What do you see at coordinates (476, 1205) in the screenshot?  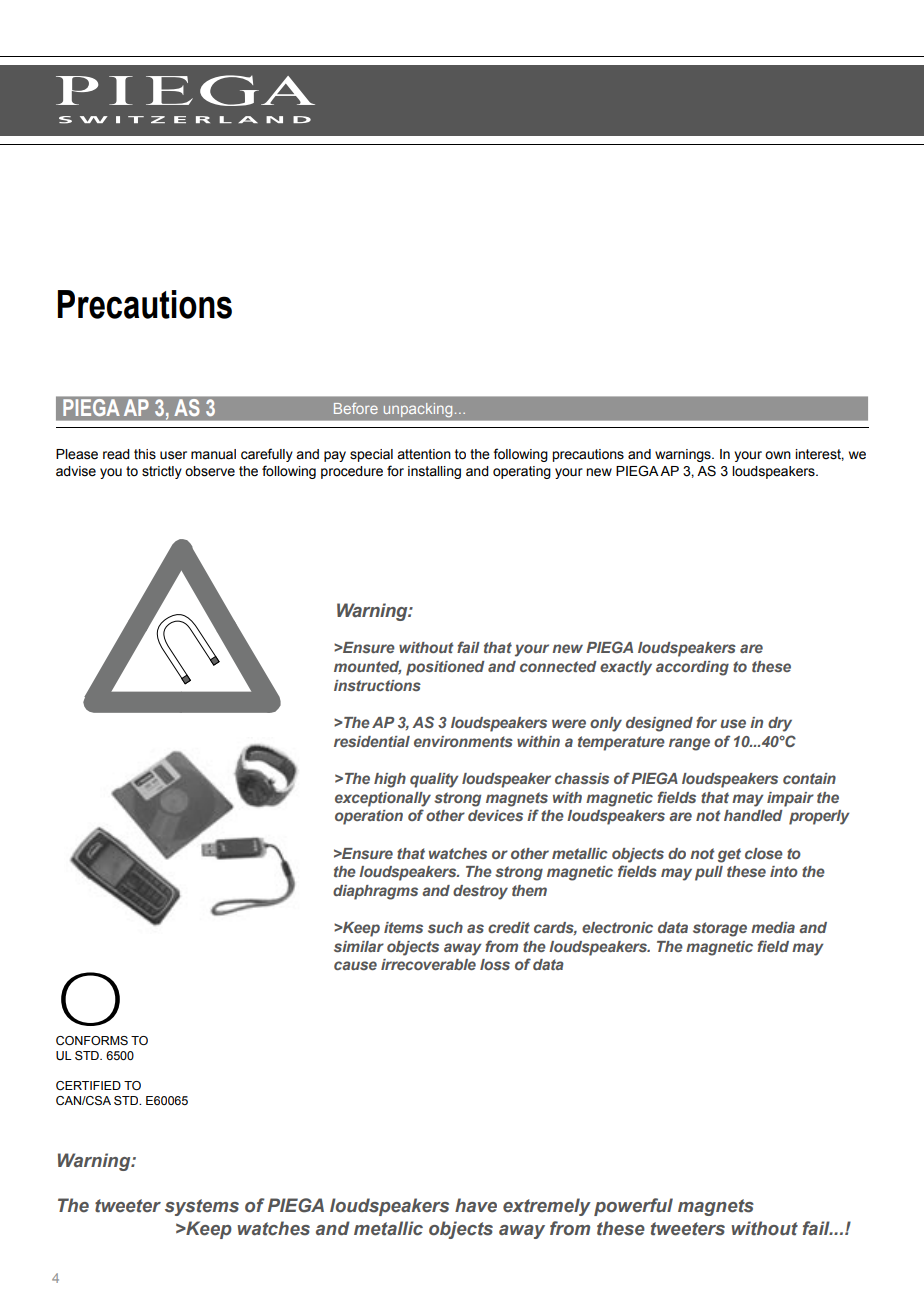 I see `have` at bounding box center [476, 1205].
